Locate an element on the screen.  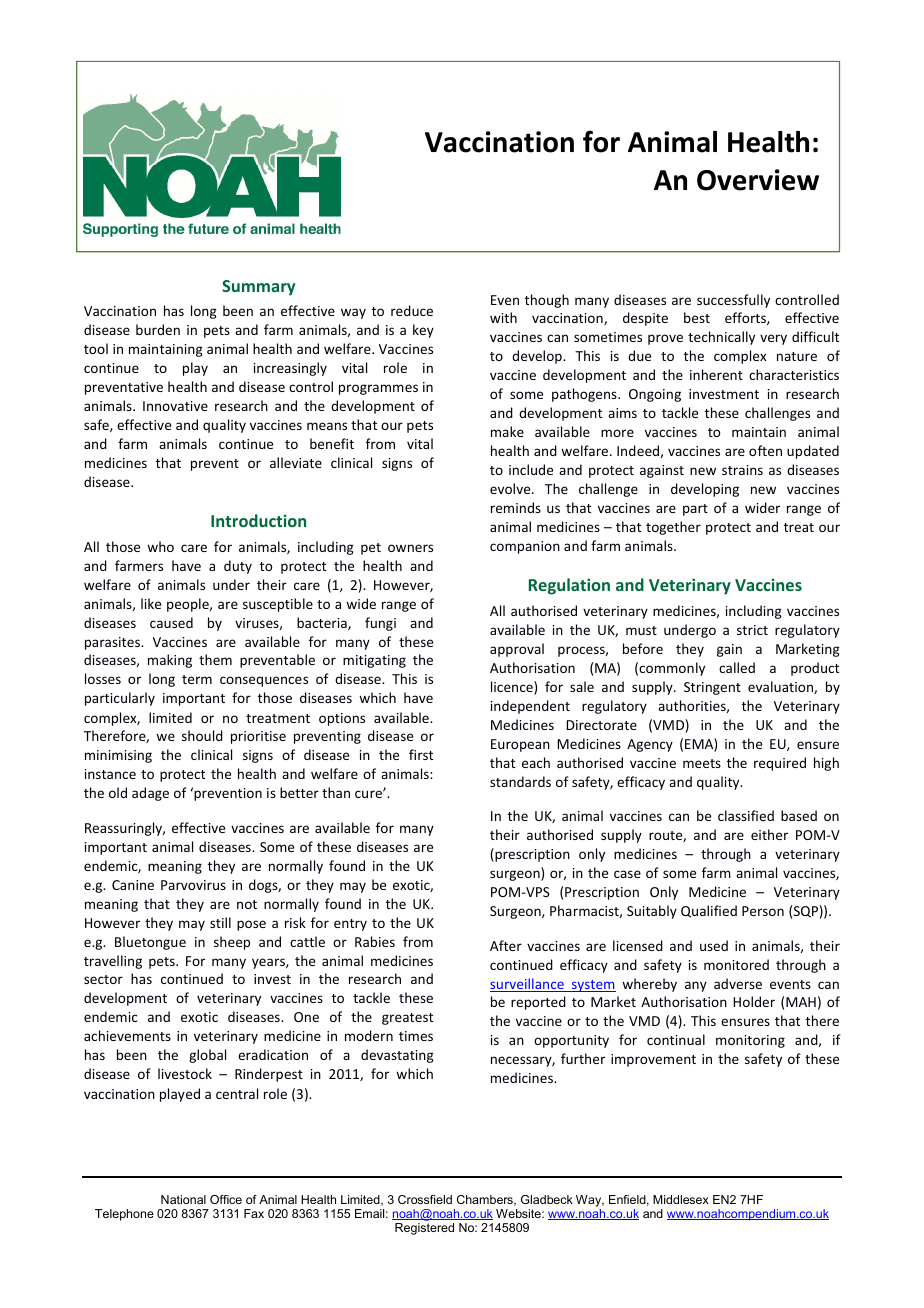
Stringent is located at coordinates (712, 688).
